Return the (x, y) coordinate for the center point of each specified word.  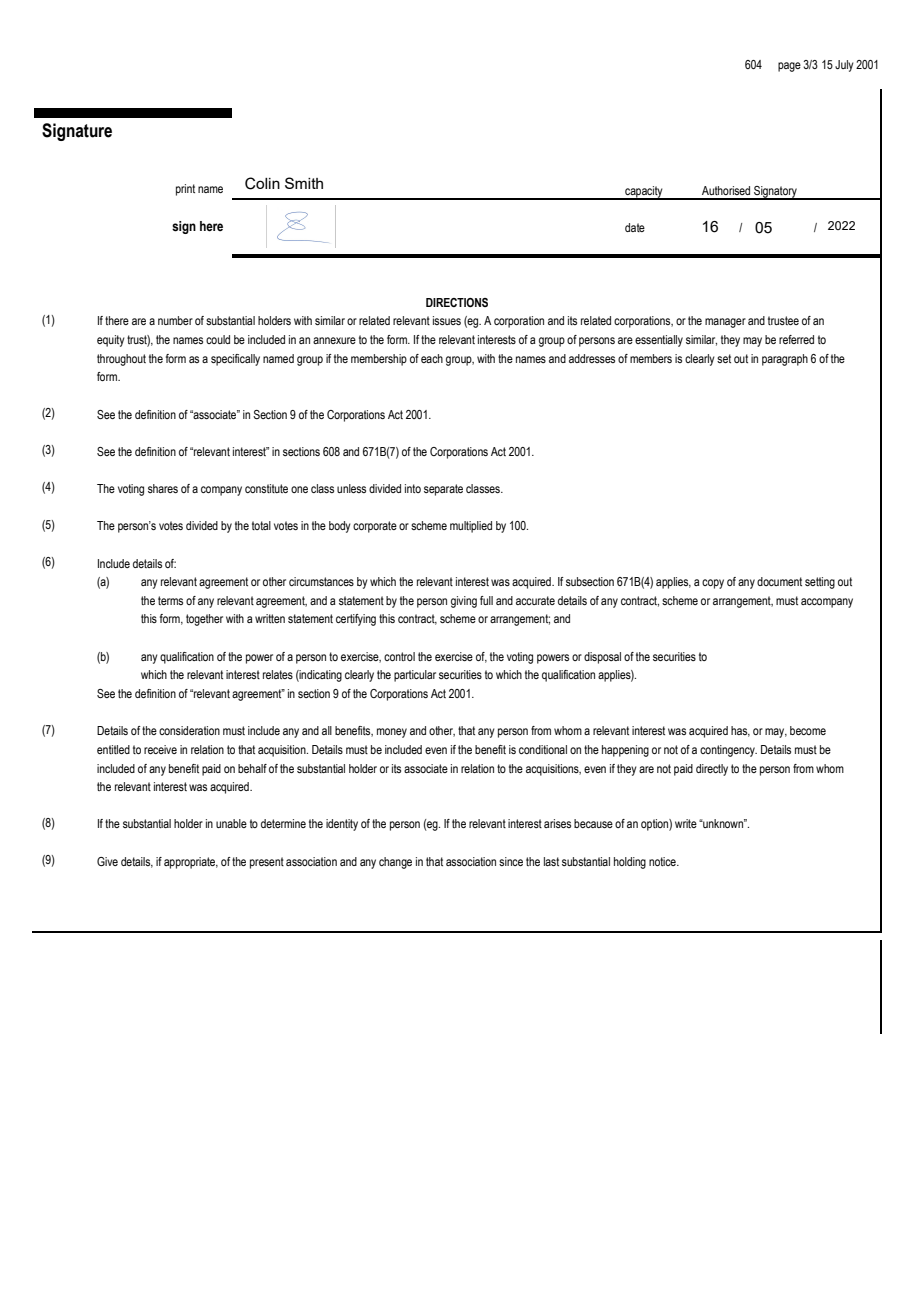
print (185, 190)
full (486, 600)
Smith (304, 183)
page (789, 67)
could (218, 339)
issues (447, 320)
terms (170, 600)
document (779, 581)
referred (796, 339)
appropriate (191, 863)
